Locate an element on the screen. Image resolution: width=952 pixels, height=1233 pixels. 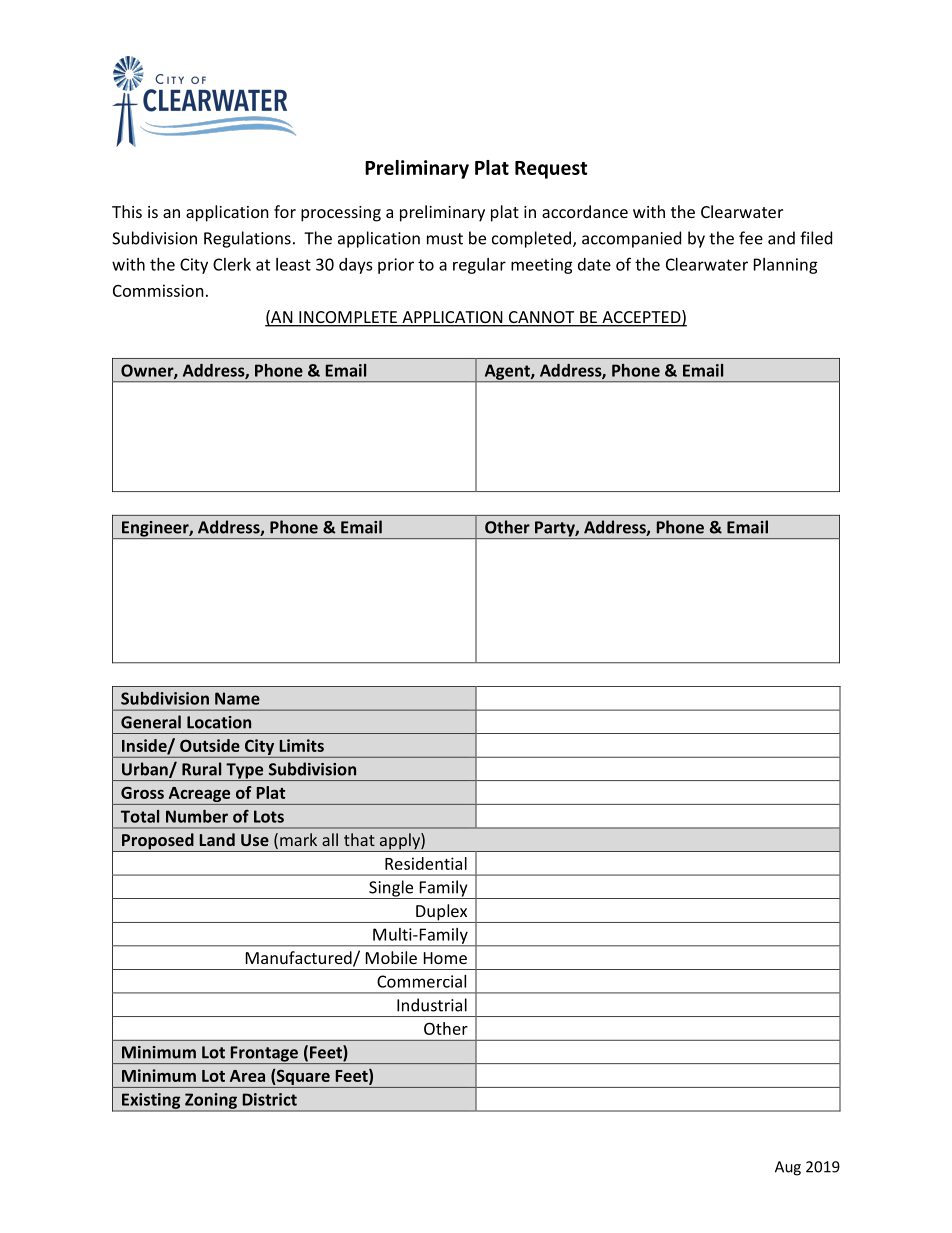
must is located at coordinates (445, 239).
